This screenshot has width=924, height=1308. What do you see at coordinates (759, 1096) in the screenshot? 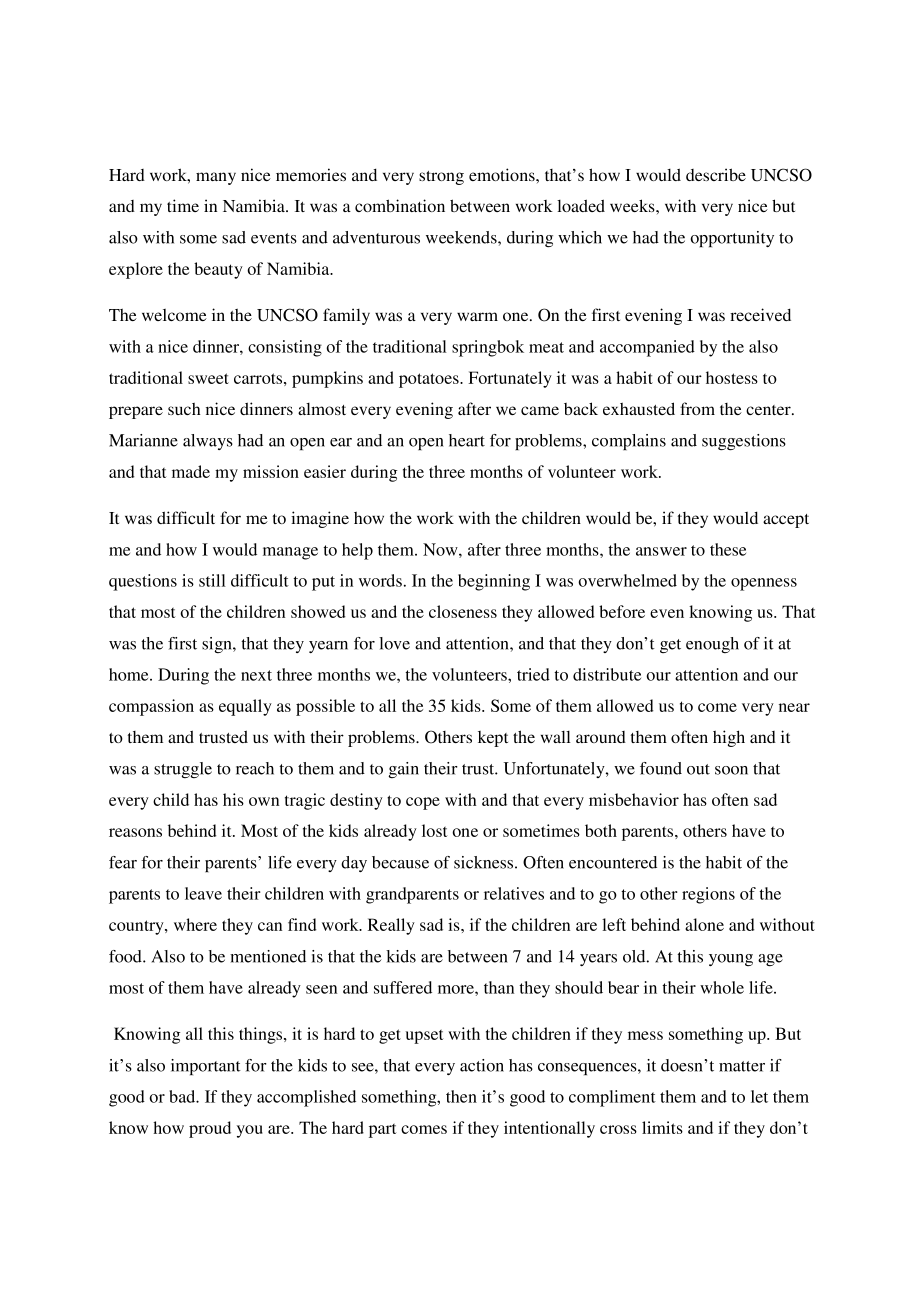
I see `let` at bounding box center [759, 1096].
